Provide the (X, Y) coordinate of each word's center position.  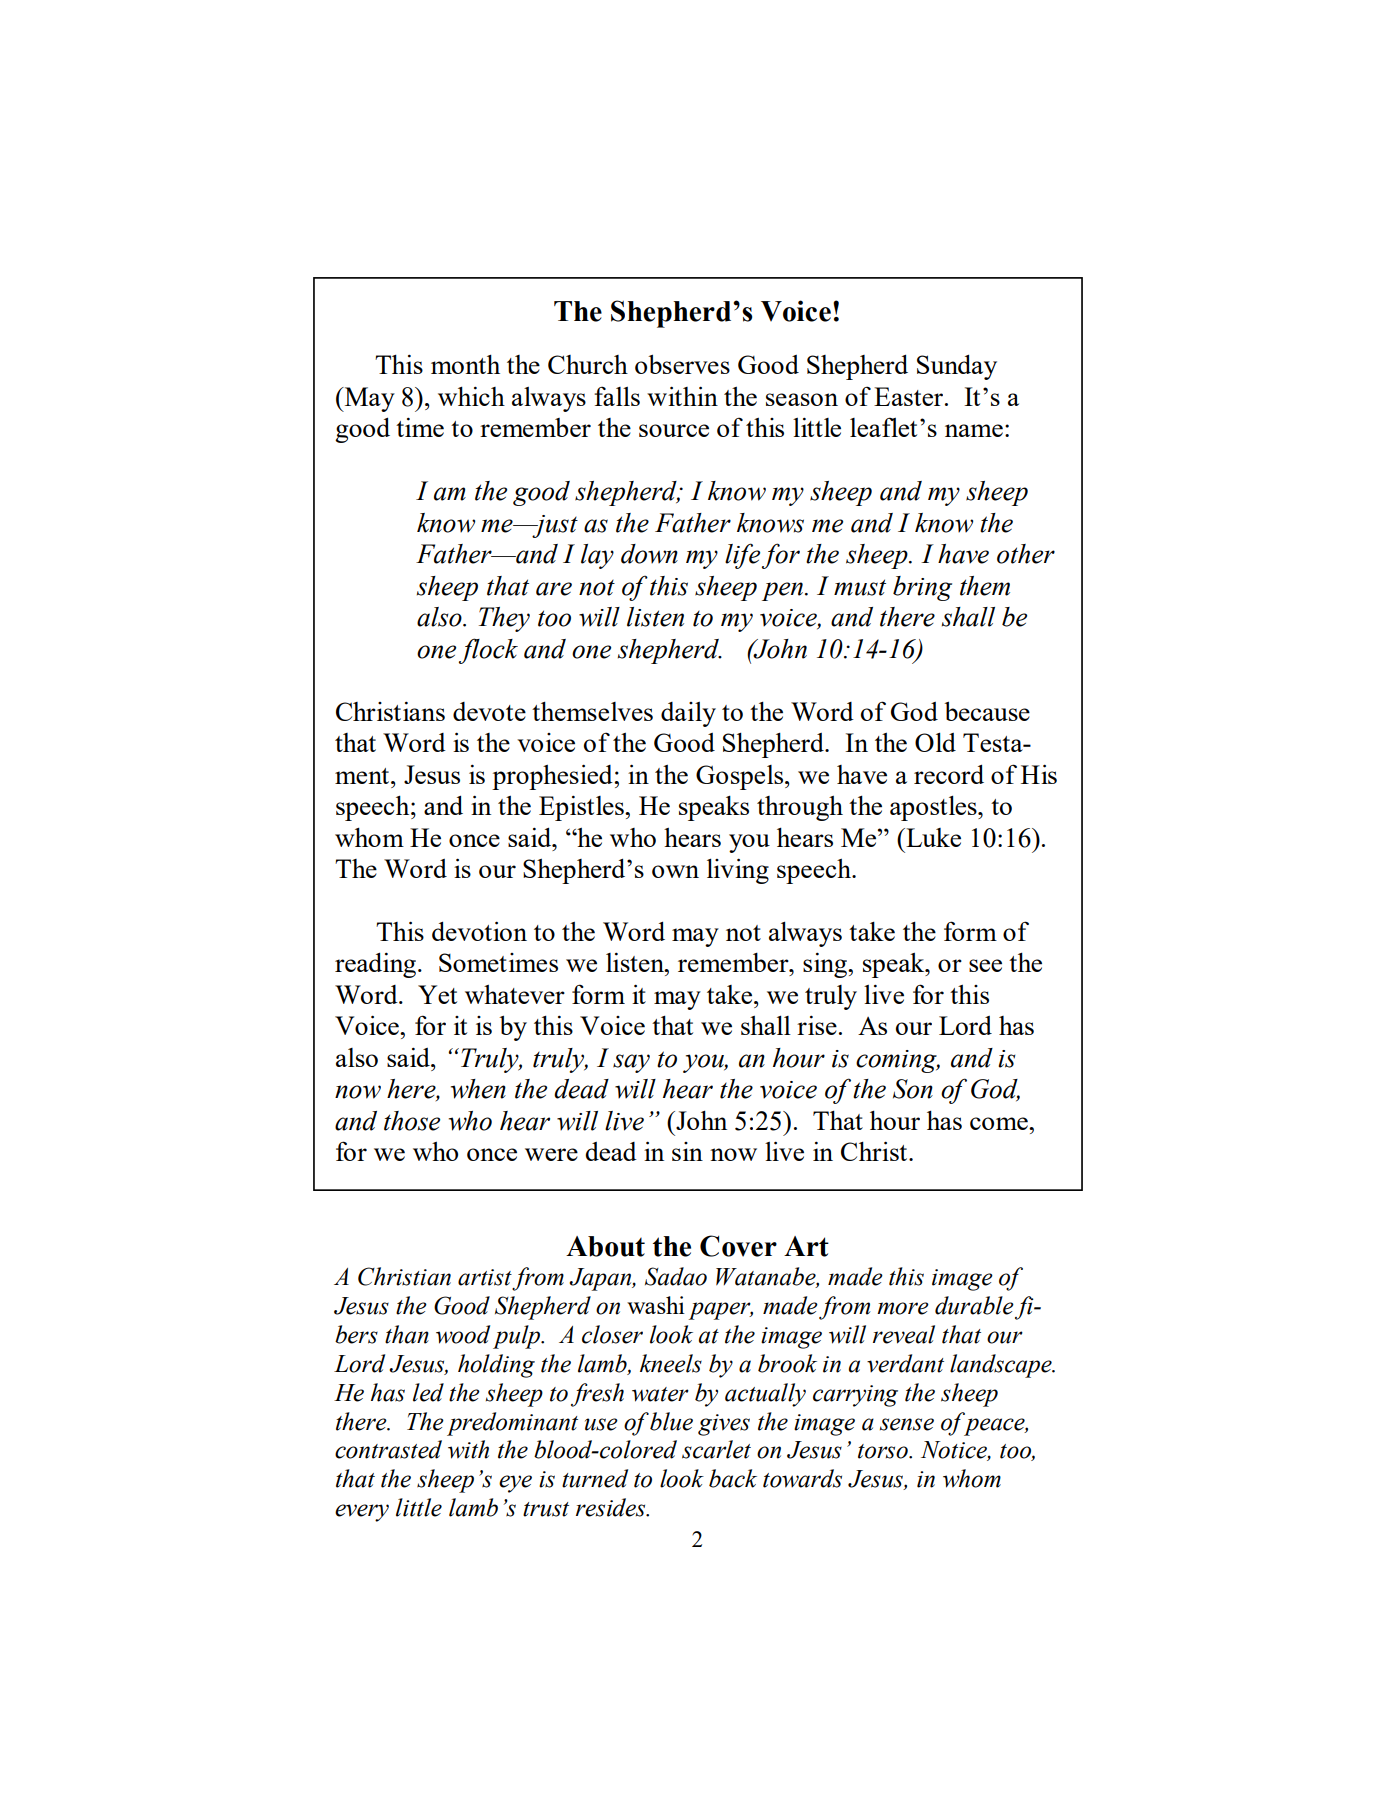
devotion (479, 931)
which (471, 396)
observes (682, 364)
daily (688, 714)
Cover (738, 1246)
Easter (910, 396)
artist (485, 1277)
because (987, 711)
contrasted (388, 1449)
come (1000, 1123)
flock (488, 651)
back (733, 1478)
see (985, 965)
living (738, 871)
